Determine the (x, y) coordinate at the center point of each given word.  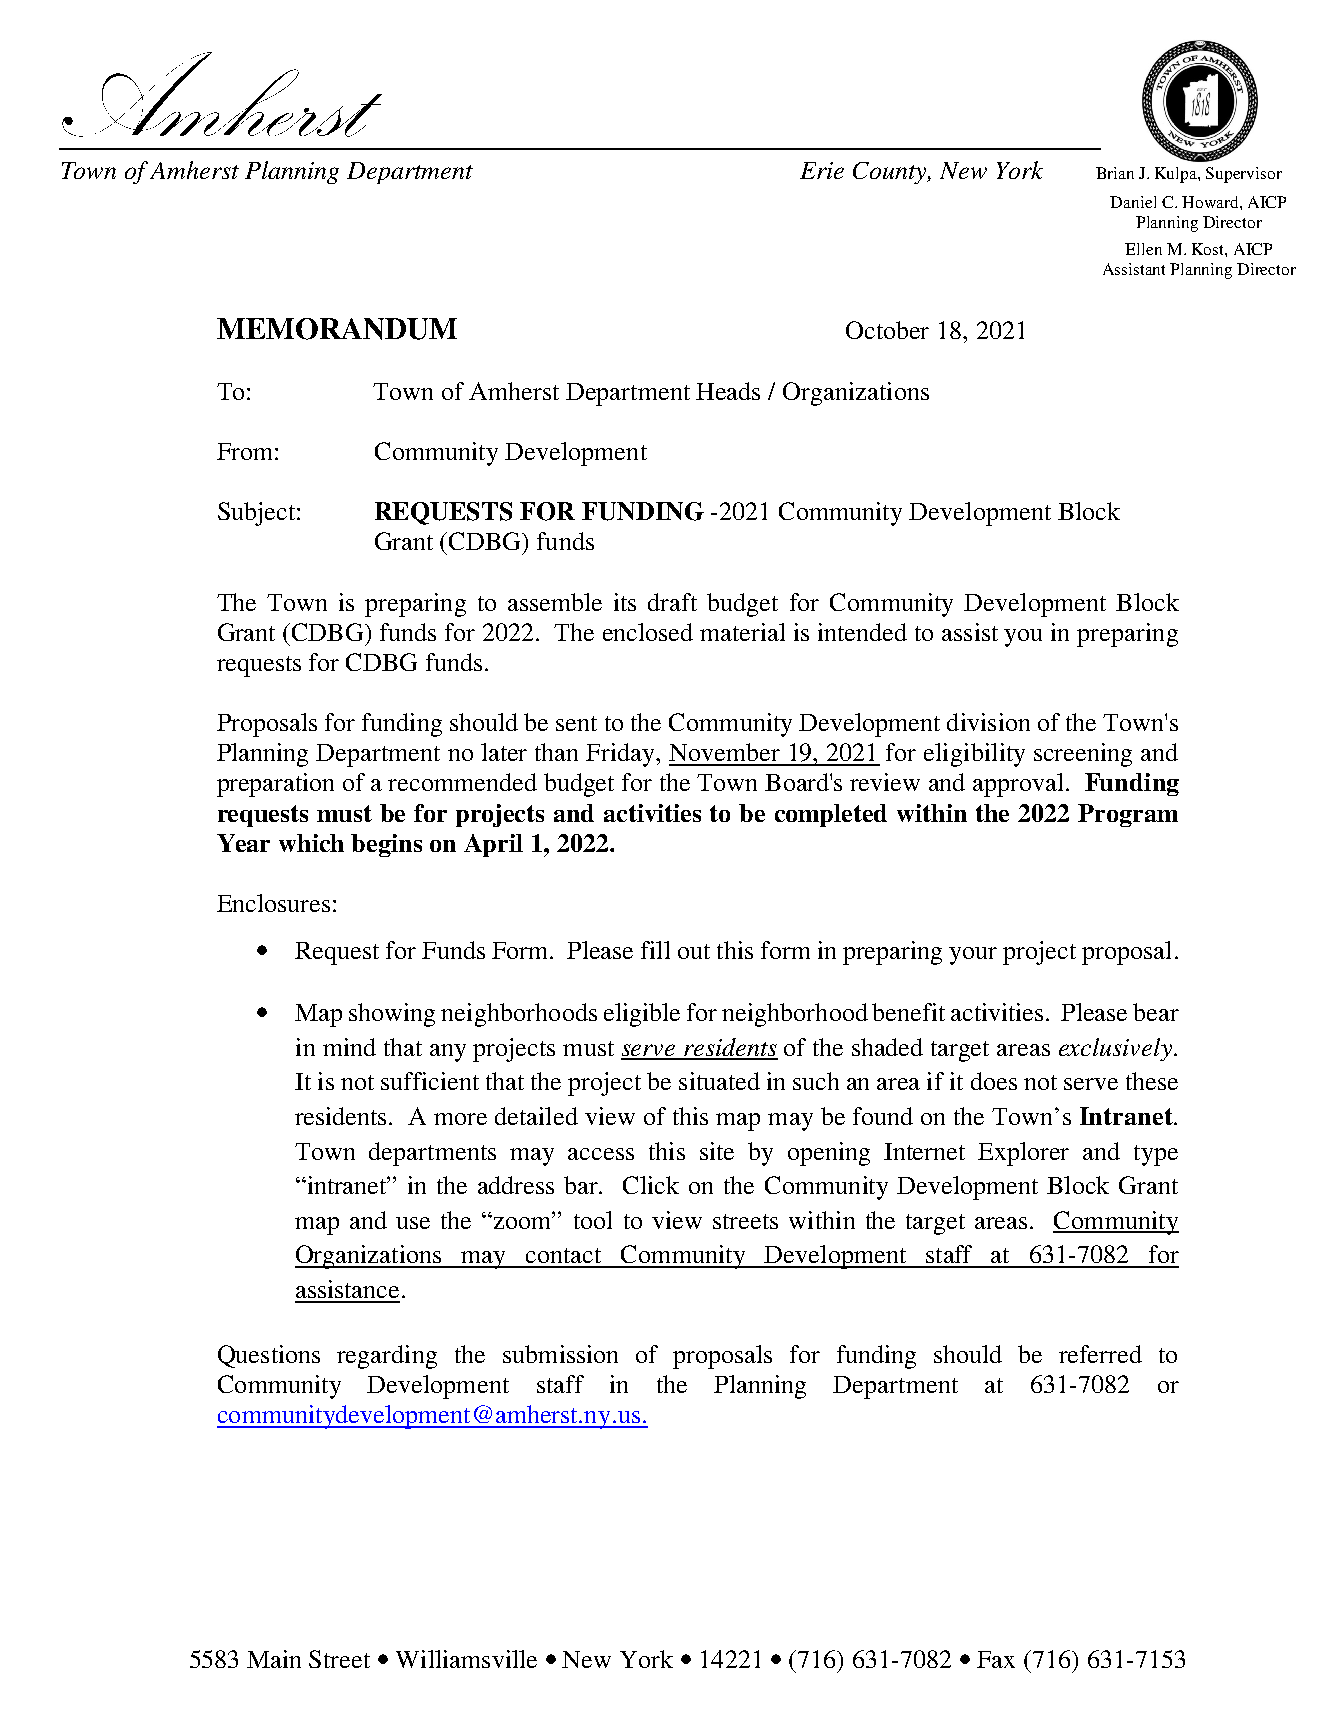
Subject (258, 514)
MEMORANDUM (337, 329)
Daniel (1133, 202)
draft (672, 602)
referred (1100, 1354)
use (413, 1223)
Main (274, 1659)
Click (651, 1185)
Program (1128, 815)
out (694, 951)
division (988, 722)
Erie (822, 170)
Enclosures (273, 903)
